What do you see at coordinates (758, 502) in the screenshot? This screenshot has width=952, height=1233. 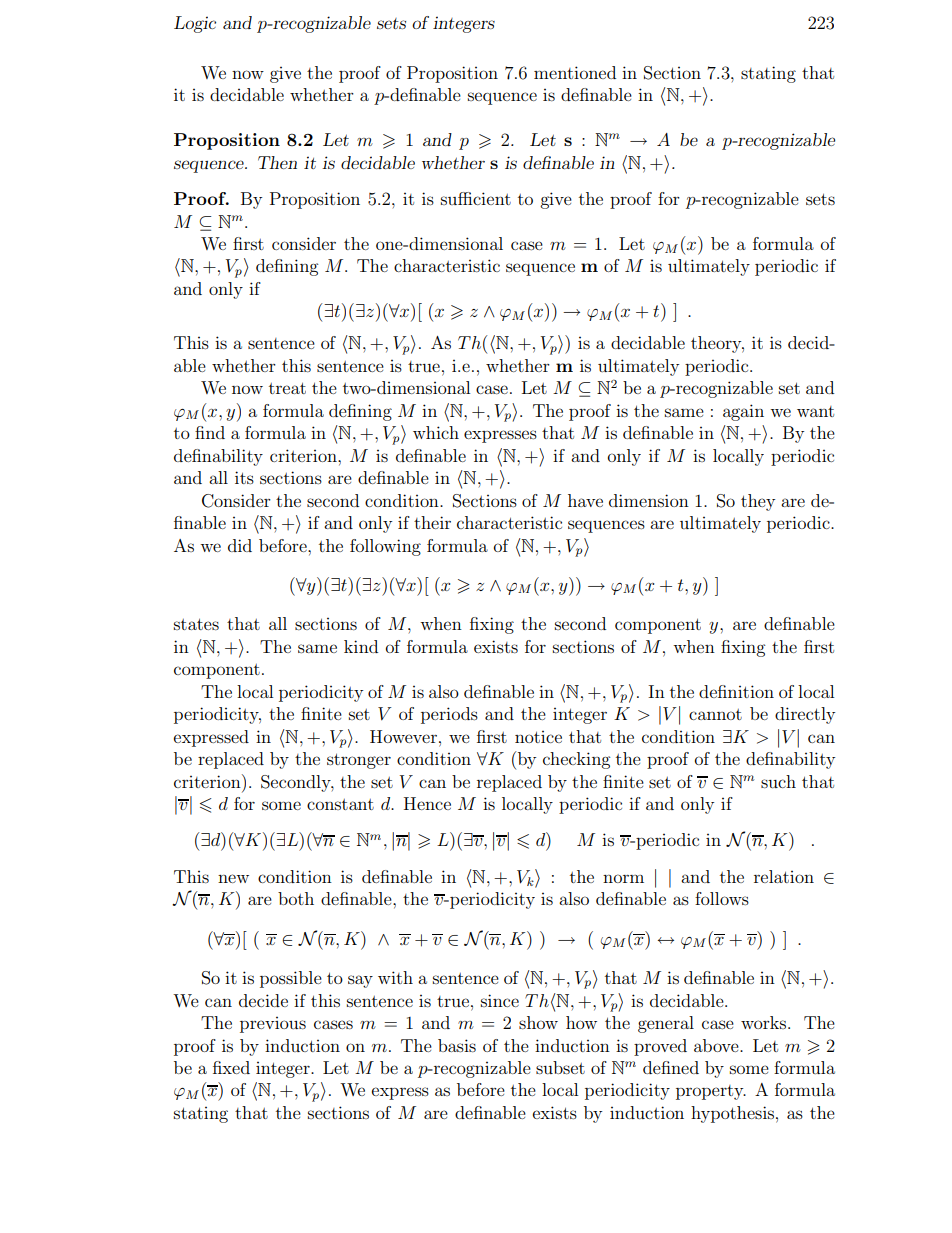 I see `they` at bounding box center [758, 502].
